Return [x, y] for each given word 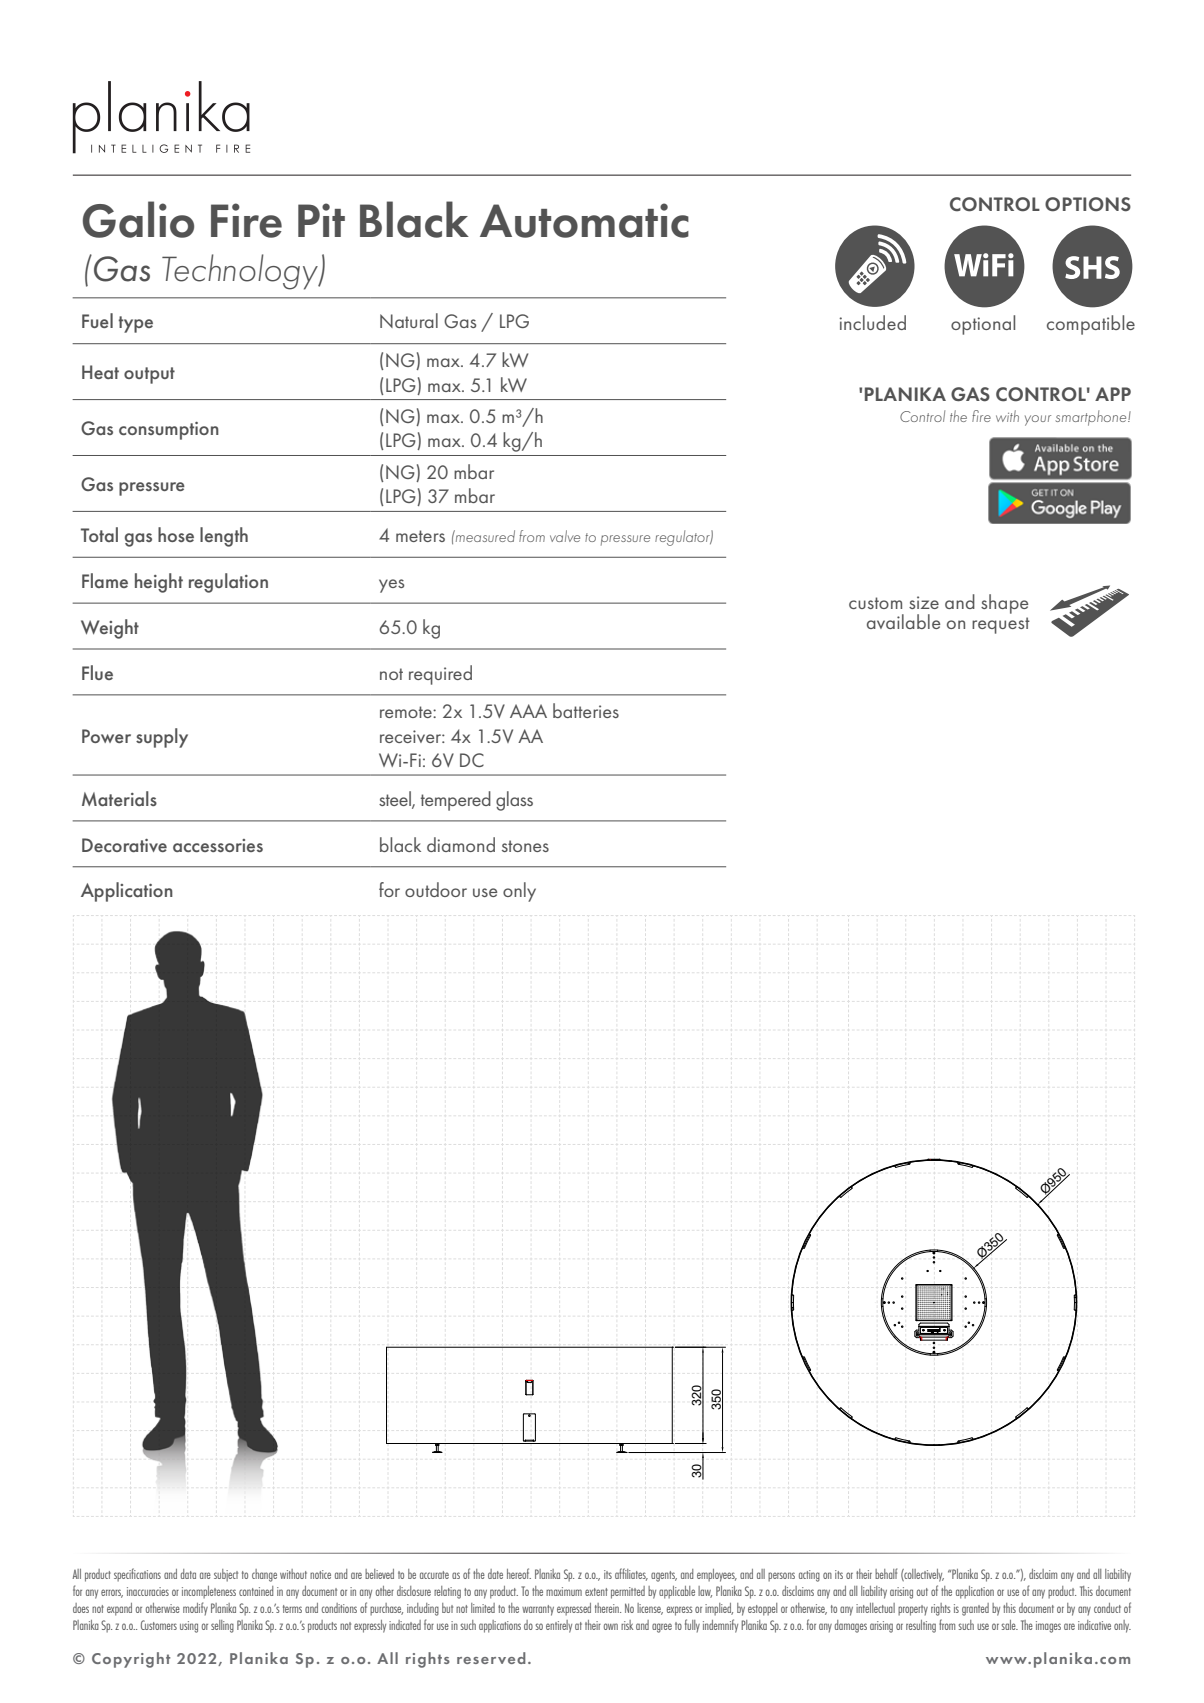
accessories [218, 845]
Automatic [584, 220]
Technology [241, 272]
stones [525, 846]
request [1001, 625]
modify [195, 1609]
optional [983, 325]
